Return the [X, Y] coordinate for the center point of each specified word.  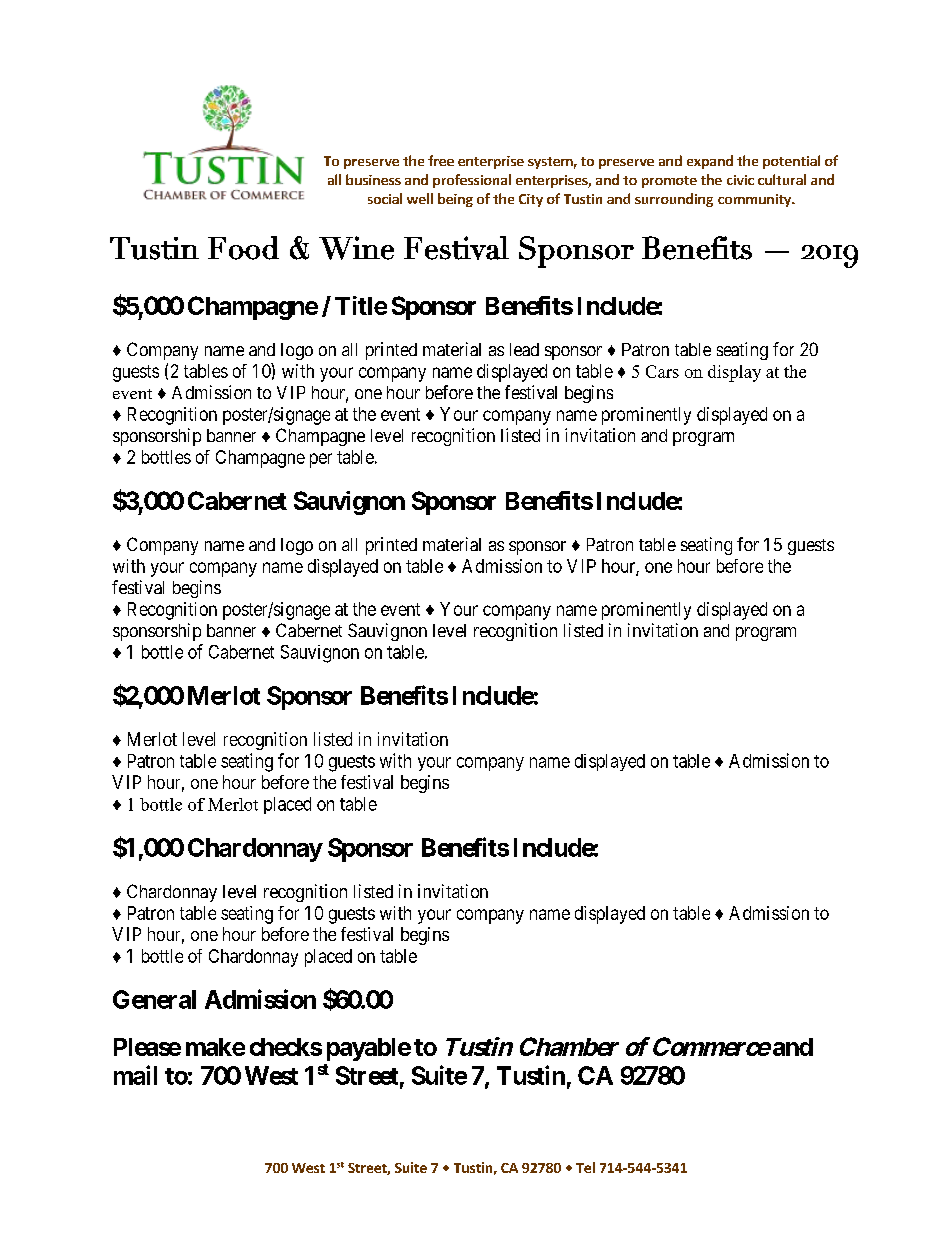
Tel [585, 1167]
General [154, 999]
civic [740, 180]
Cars [662, 371]
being [455, 200]
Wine [356, 248]
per [321, 460]
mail [135, 1075]
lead [524, 349]
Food [243, 248]
